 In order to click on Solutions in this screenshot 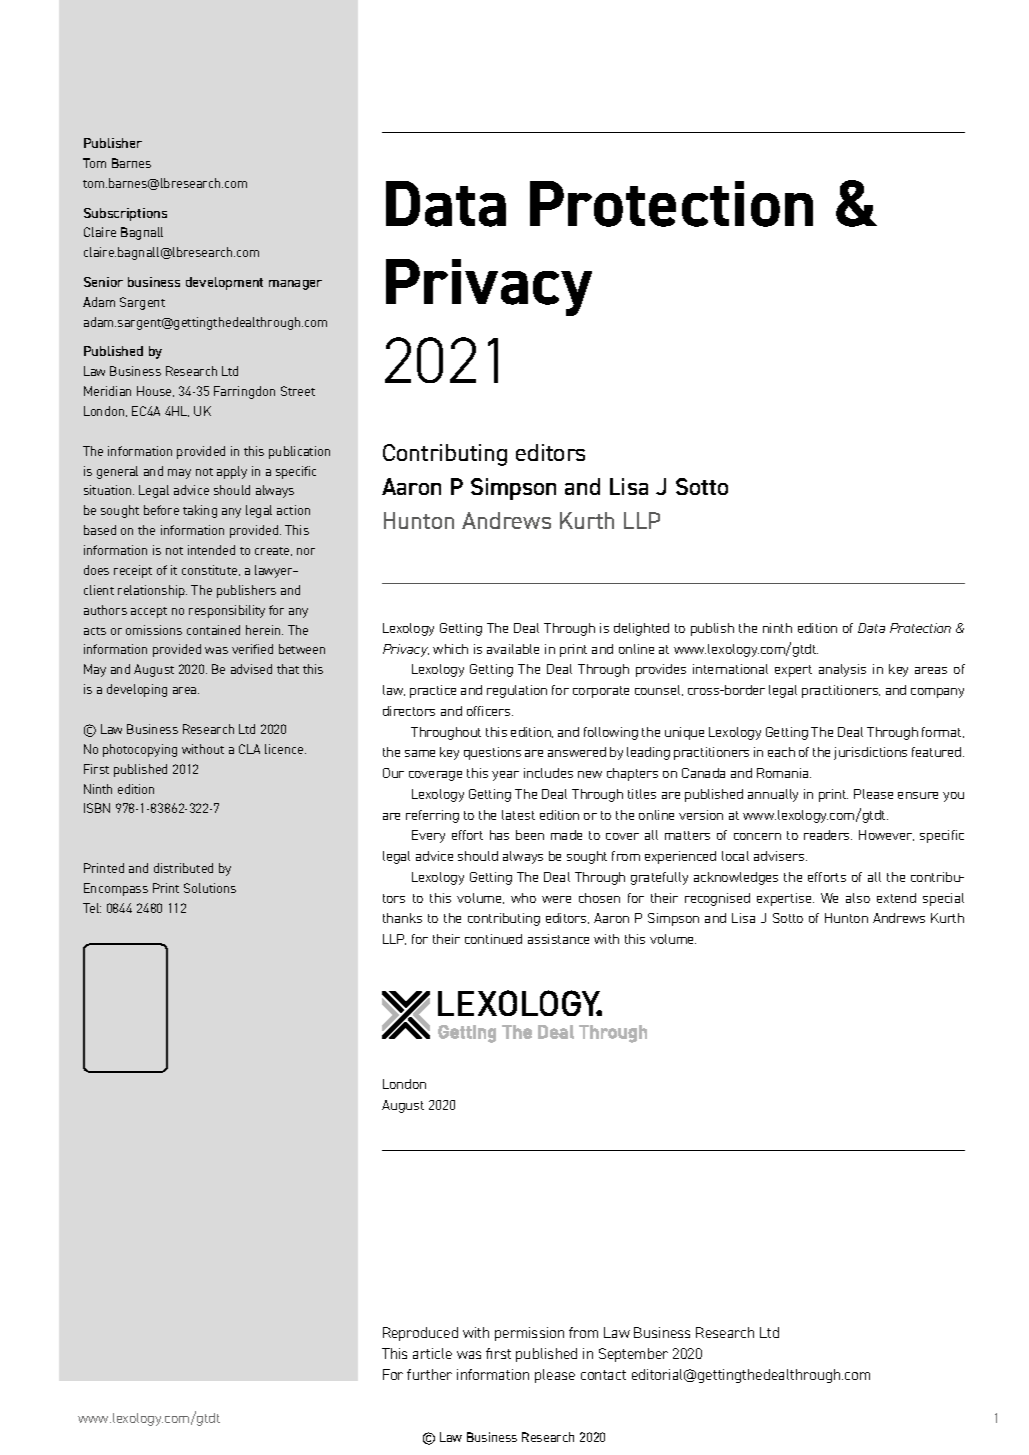, I will do `click(210, 888)`.
